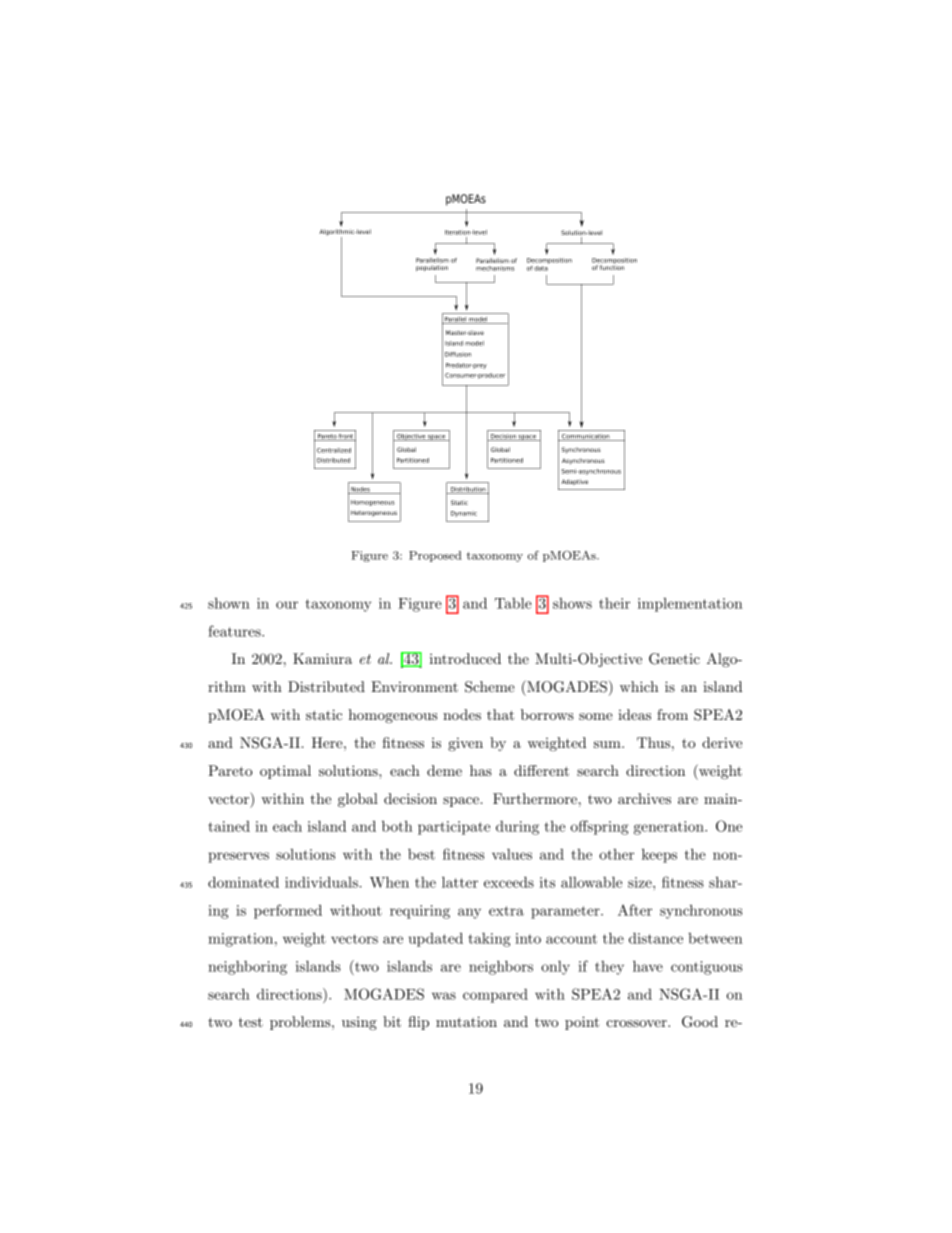 This document has width=952, height=1233. I want to click on crossover, so click(637, 1023).
